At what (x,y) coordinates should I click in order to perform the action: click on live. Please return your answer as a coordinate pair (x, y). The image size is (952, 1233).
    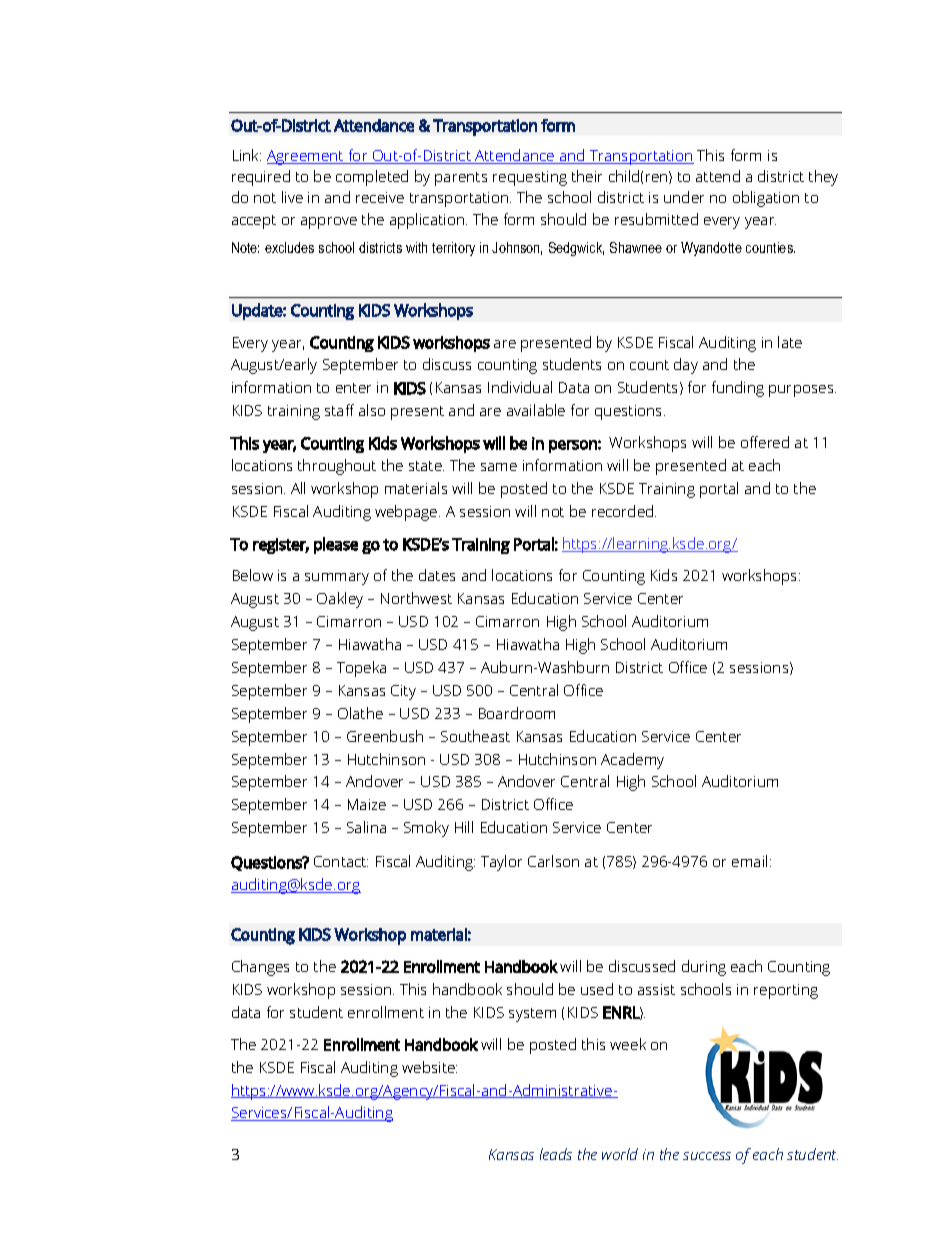
    Looking at the image, I should click on (292, 197).
